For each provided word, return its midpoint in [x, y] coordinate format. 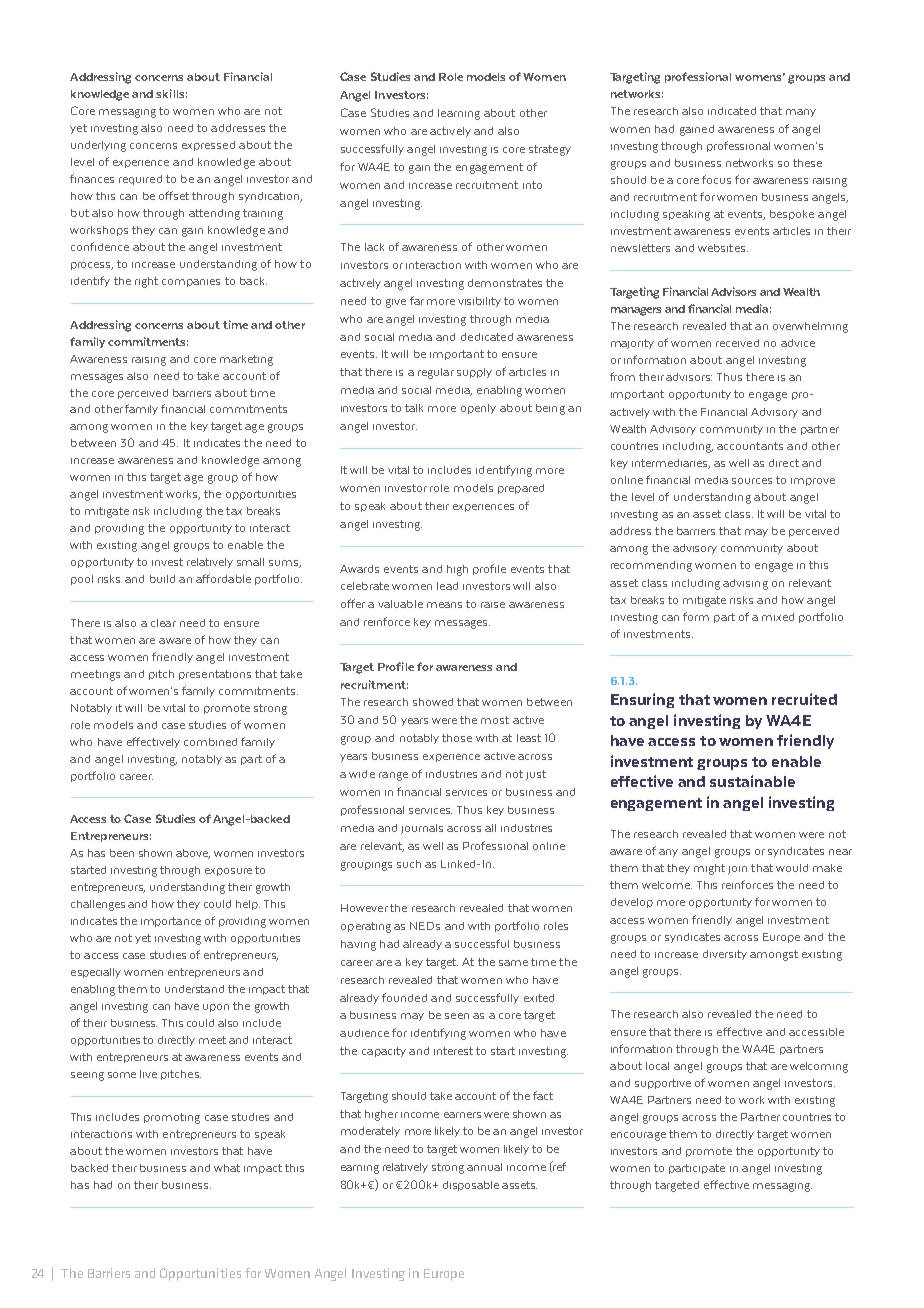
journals [422, 829]
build [162, 579]
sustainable [752, 781]
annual [484, 1167]
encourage [638, 1136]
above [193, 854]
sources [752, 481]
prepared [521, 489]
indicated [732, 111]
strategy [550, 150]
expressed [208, 146]
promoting [172, 1118]
